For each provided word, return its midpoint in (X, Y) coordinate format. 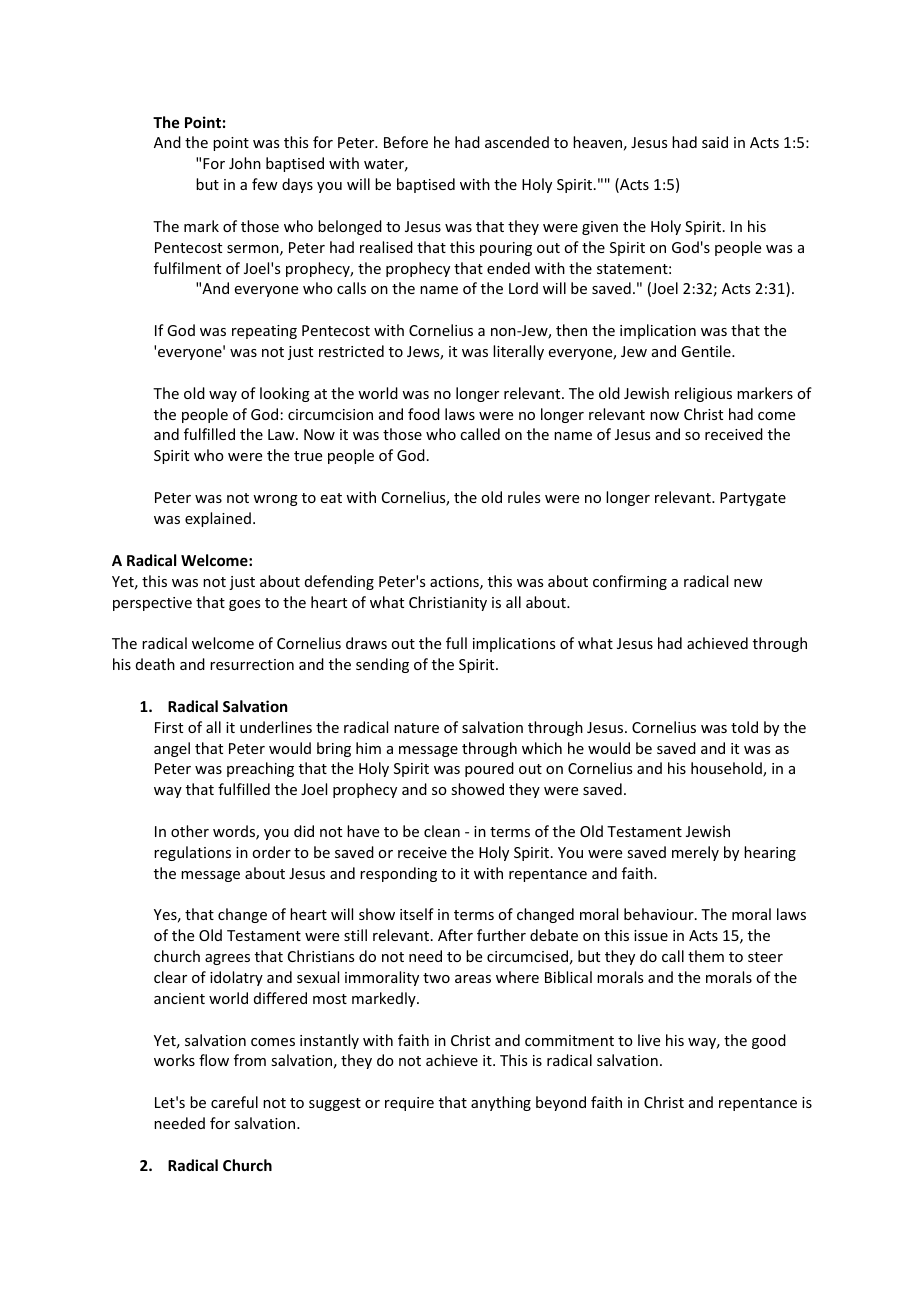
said (715, 142)
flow (214, 1060)
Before (406, 142)
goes (244, 605)
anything (501, 1103)
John (245, 163)
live (649, 1040)
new (748, 583)
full (456, 643)
